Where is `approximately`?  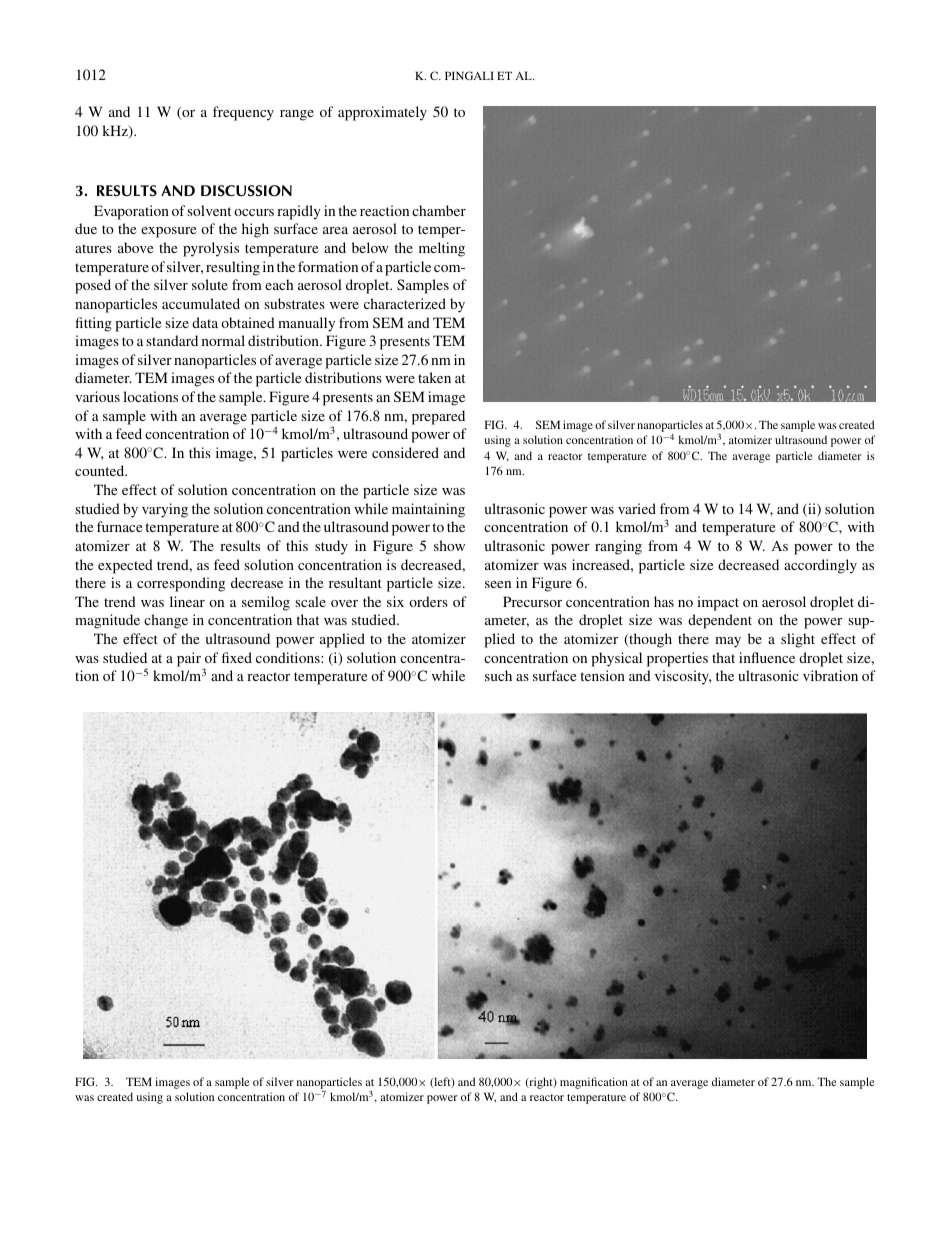
approximately is located at coordinates (382, 113).
